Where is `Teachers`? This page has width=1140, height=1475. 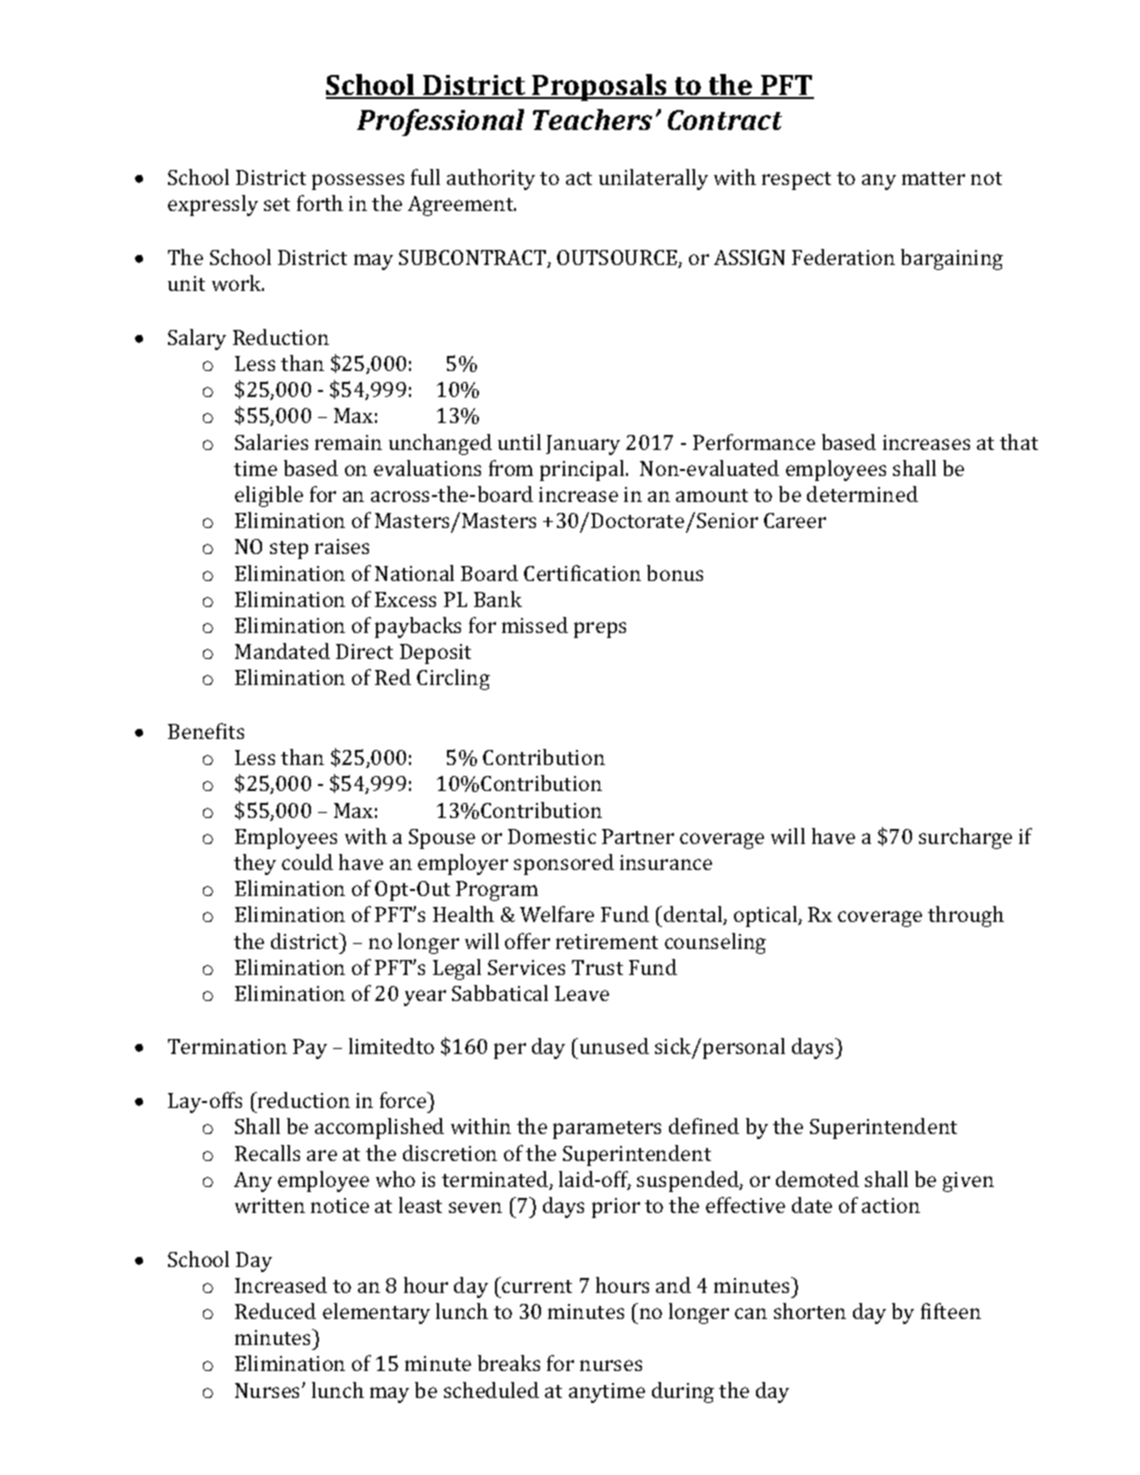
Teachers is located at coordinates (592, 119).
